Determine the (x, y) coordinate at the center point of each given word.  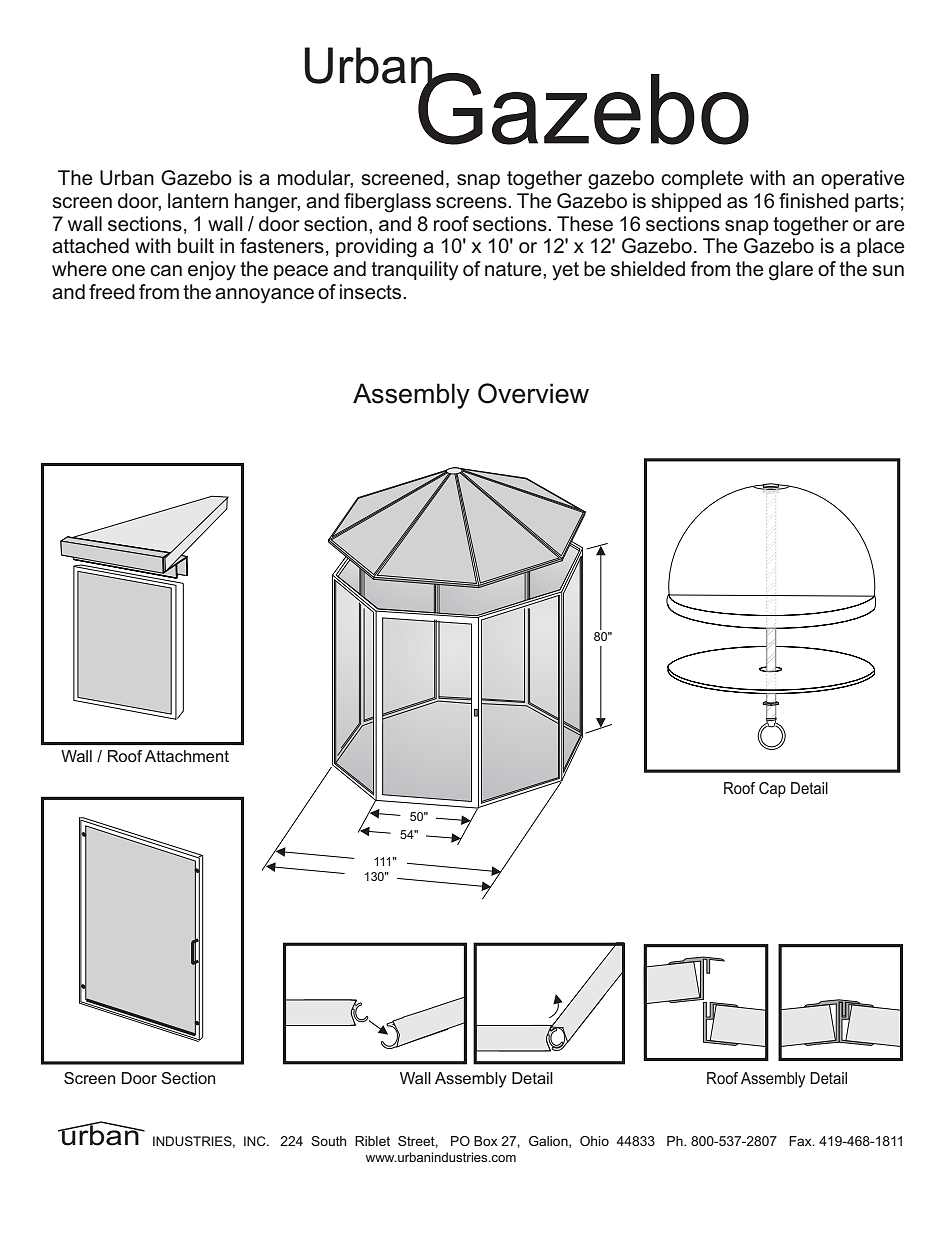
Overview (533, 393)
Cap (772, 790)
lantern (198, 201)
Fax (801, 1141)
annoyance (264, 296)
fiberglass (387, 203)
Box (486, 1141)
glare (791, 271)
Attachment (187, 756)
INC (256, 1141)
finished (814, 201)
